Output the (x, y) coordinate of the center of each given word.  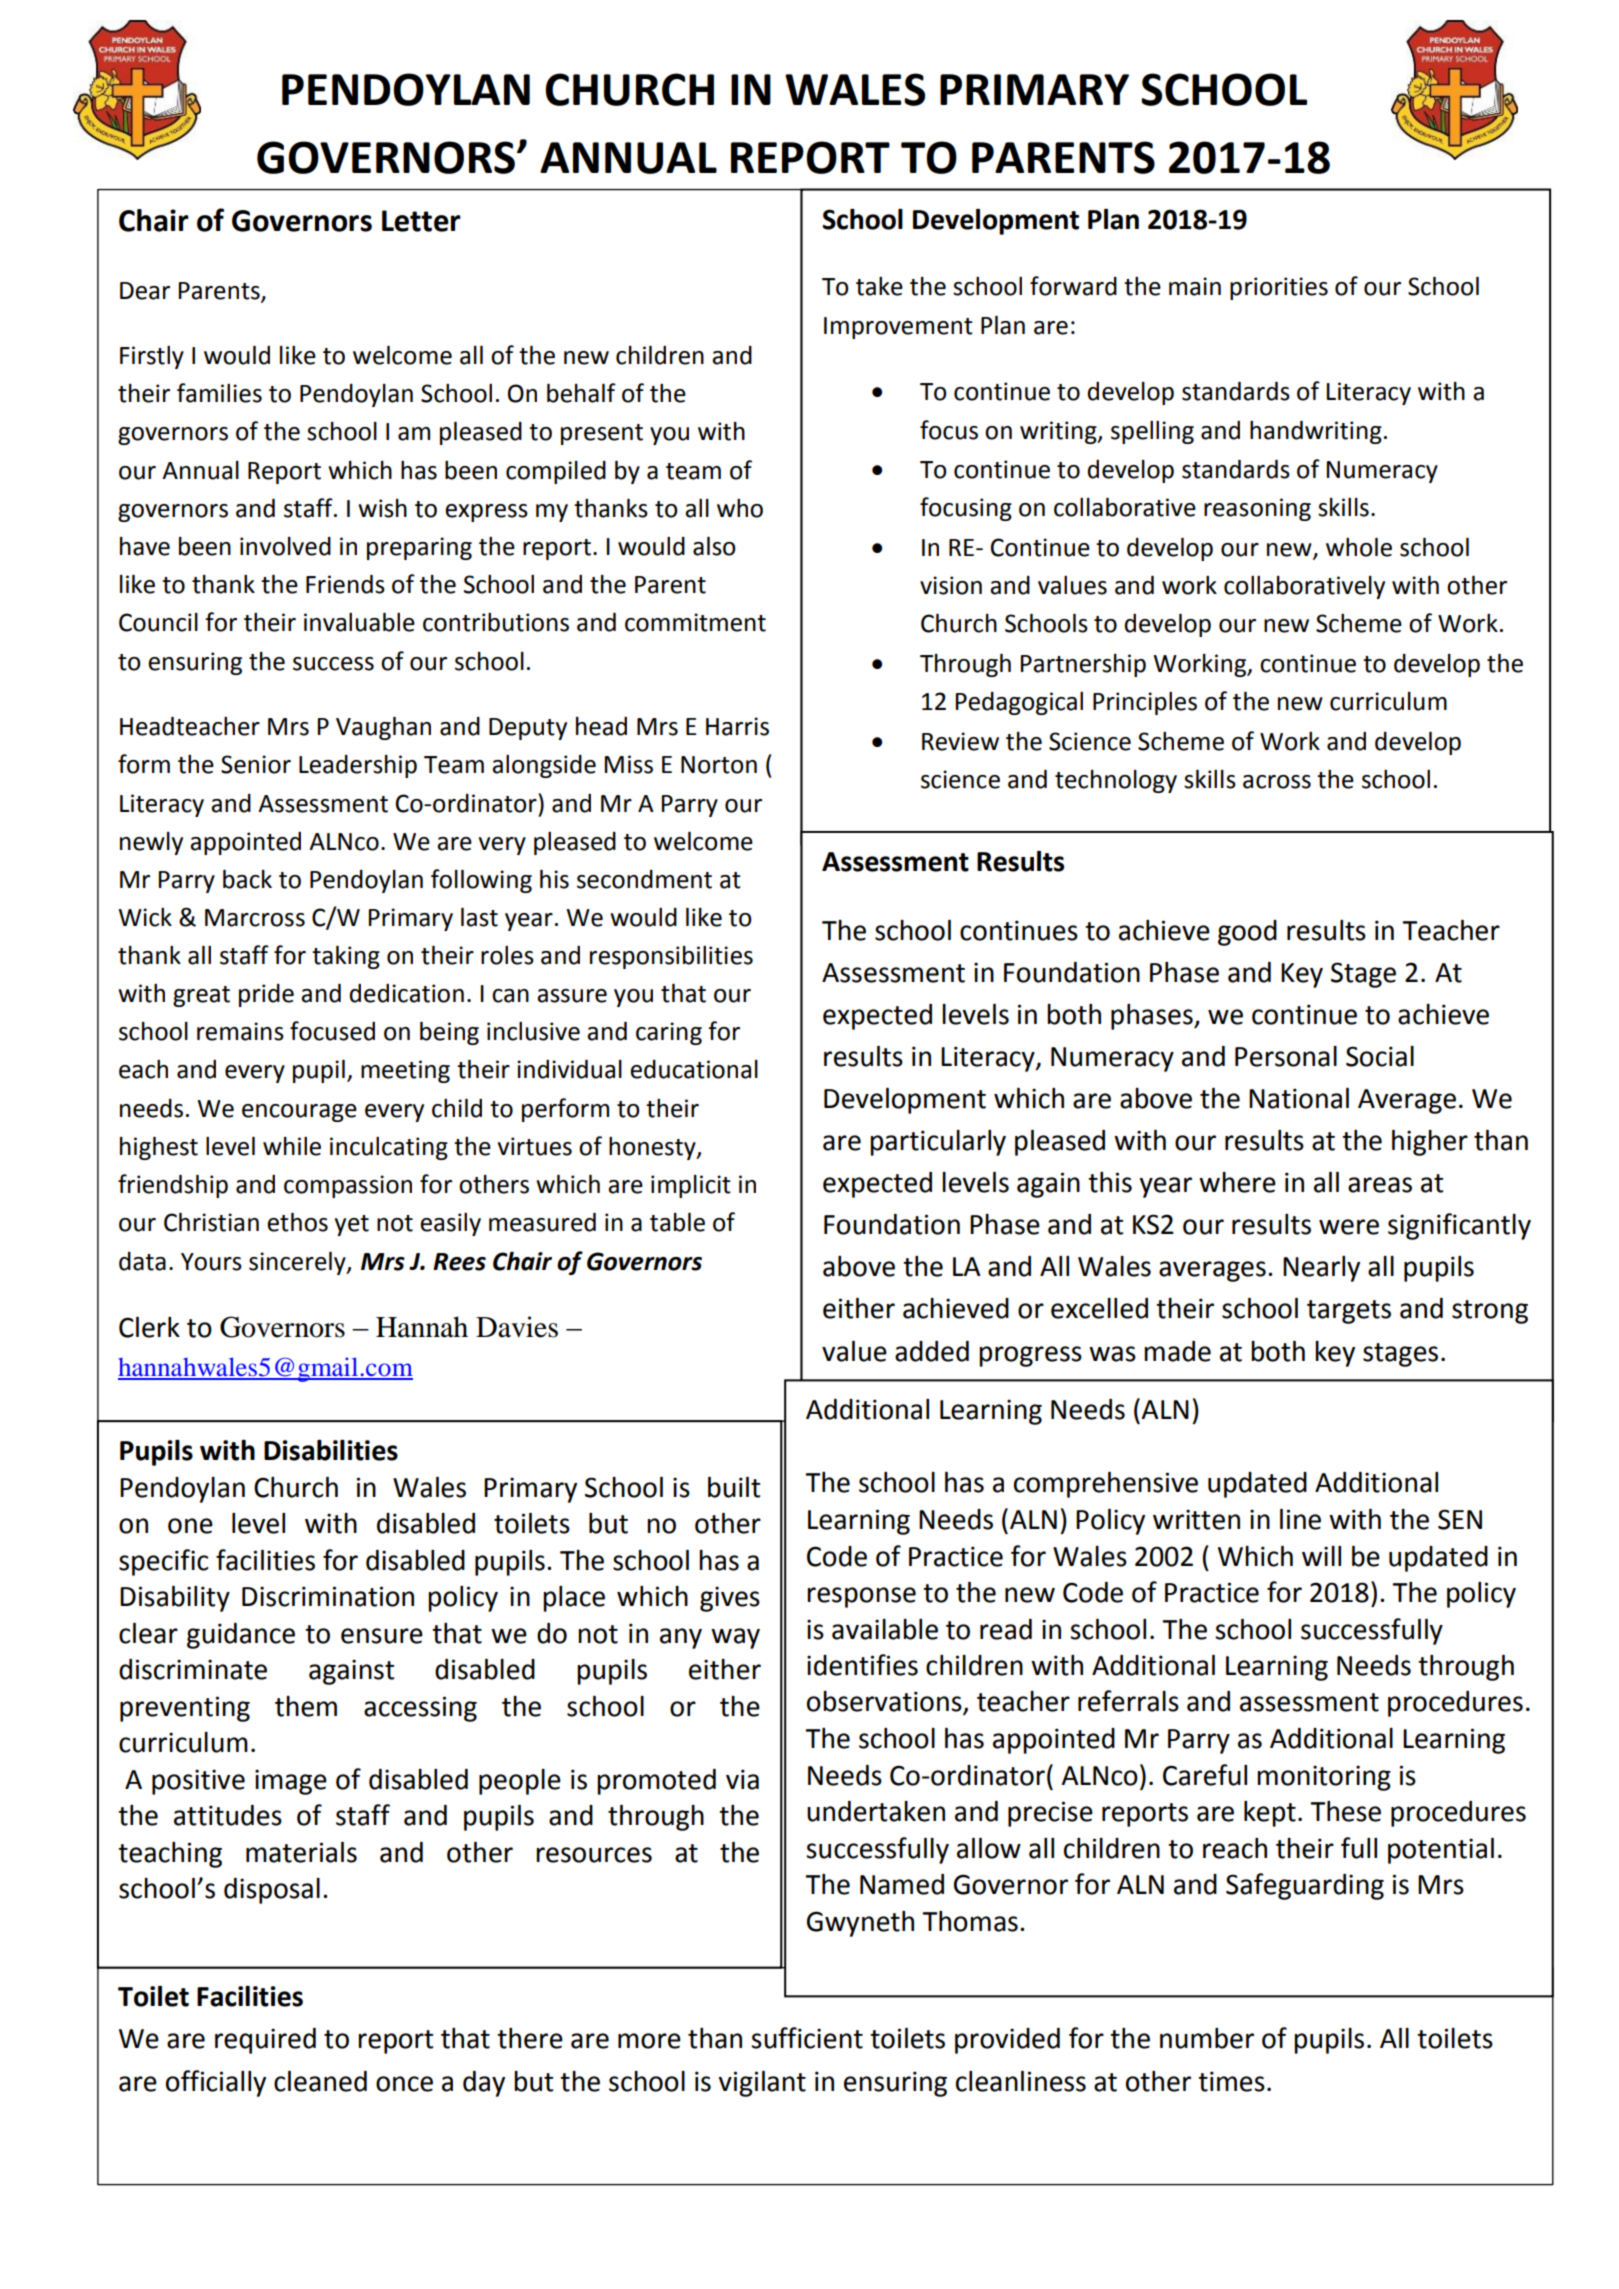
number (1207, 2038)
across (1277, 782)
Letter (421, 221)
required (265, 2041)
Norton (719, 765)
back (247, 879)
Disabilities (331, 1450)
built (734, 1487)
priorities (1279, 288)
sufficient (807, 2038)
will (1321, 1556)
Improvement (898, 328)
